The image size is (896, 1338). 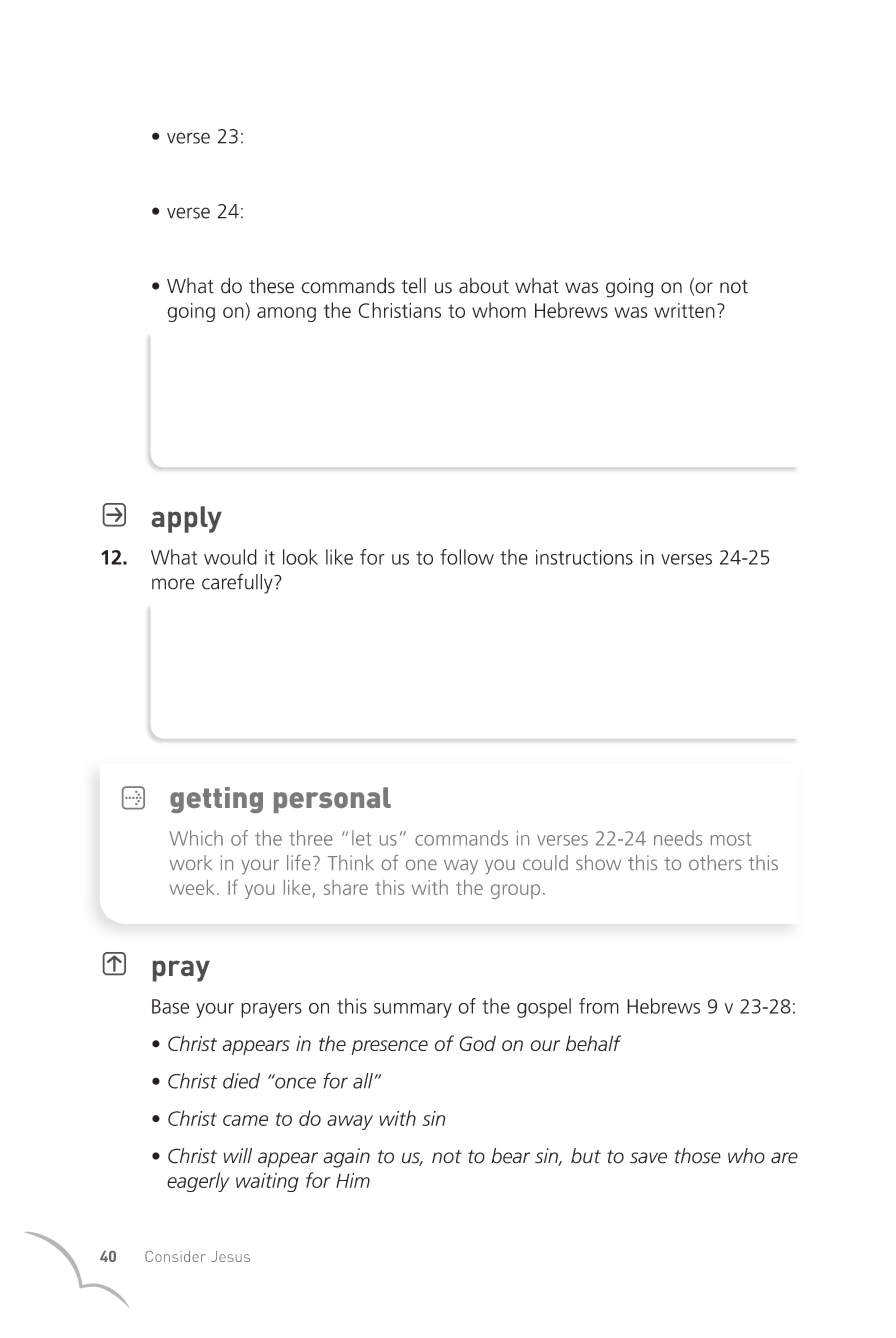 What do you see at coordinates (238, 583) in the screenshot?
I see `carefully` at bounding box center [238, 583].
